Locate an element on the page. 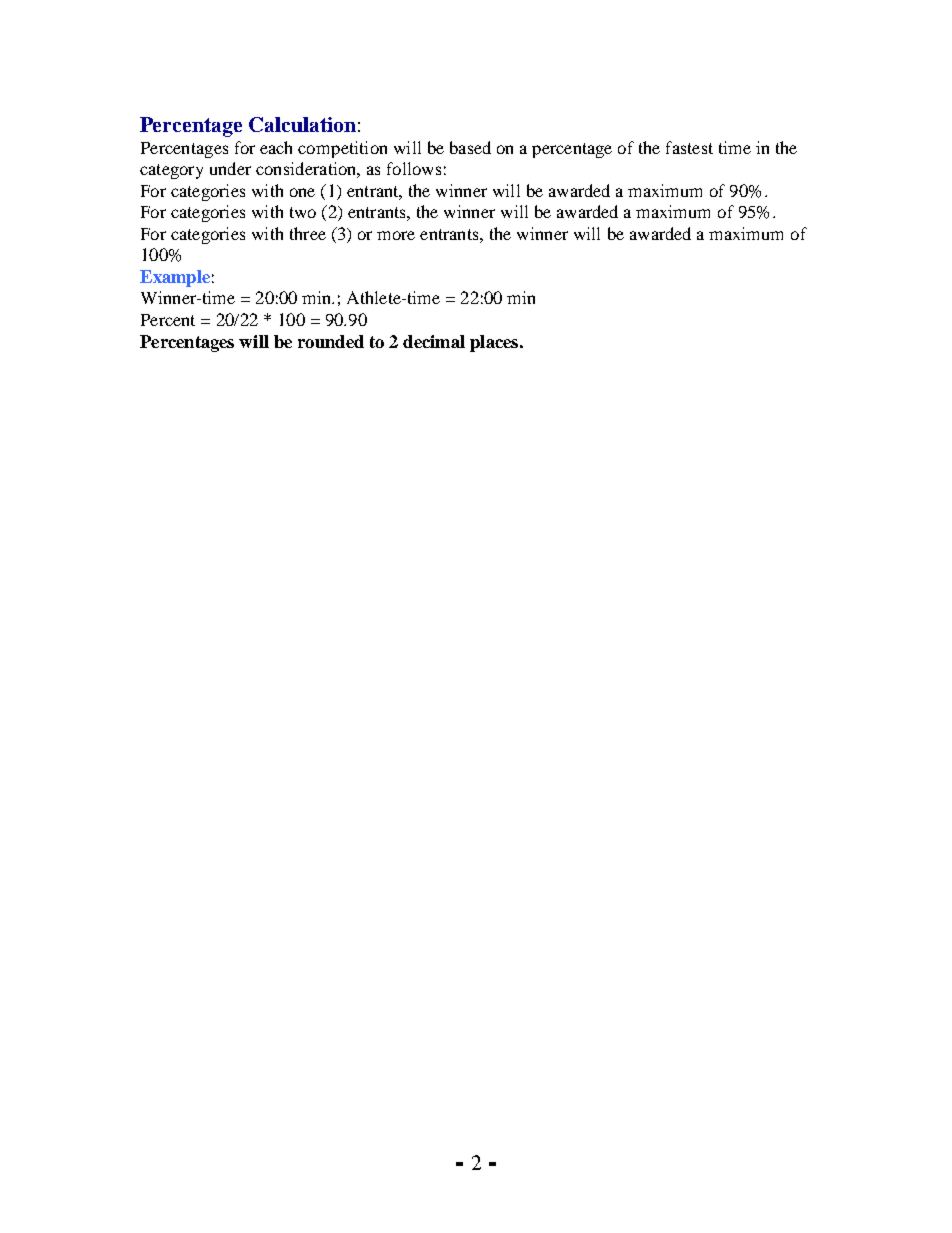 Image resolution: width=952 pixels, height=1233 pixels. fastest is located at coordinates (689, 147).
